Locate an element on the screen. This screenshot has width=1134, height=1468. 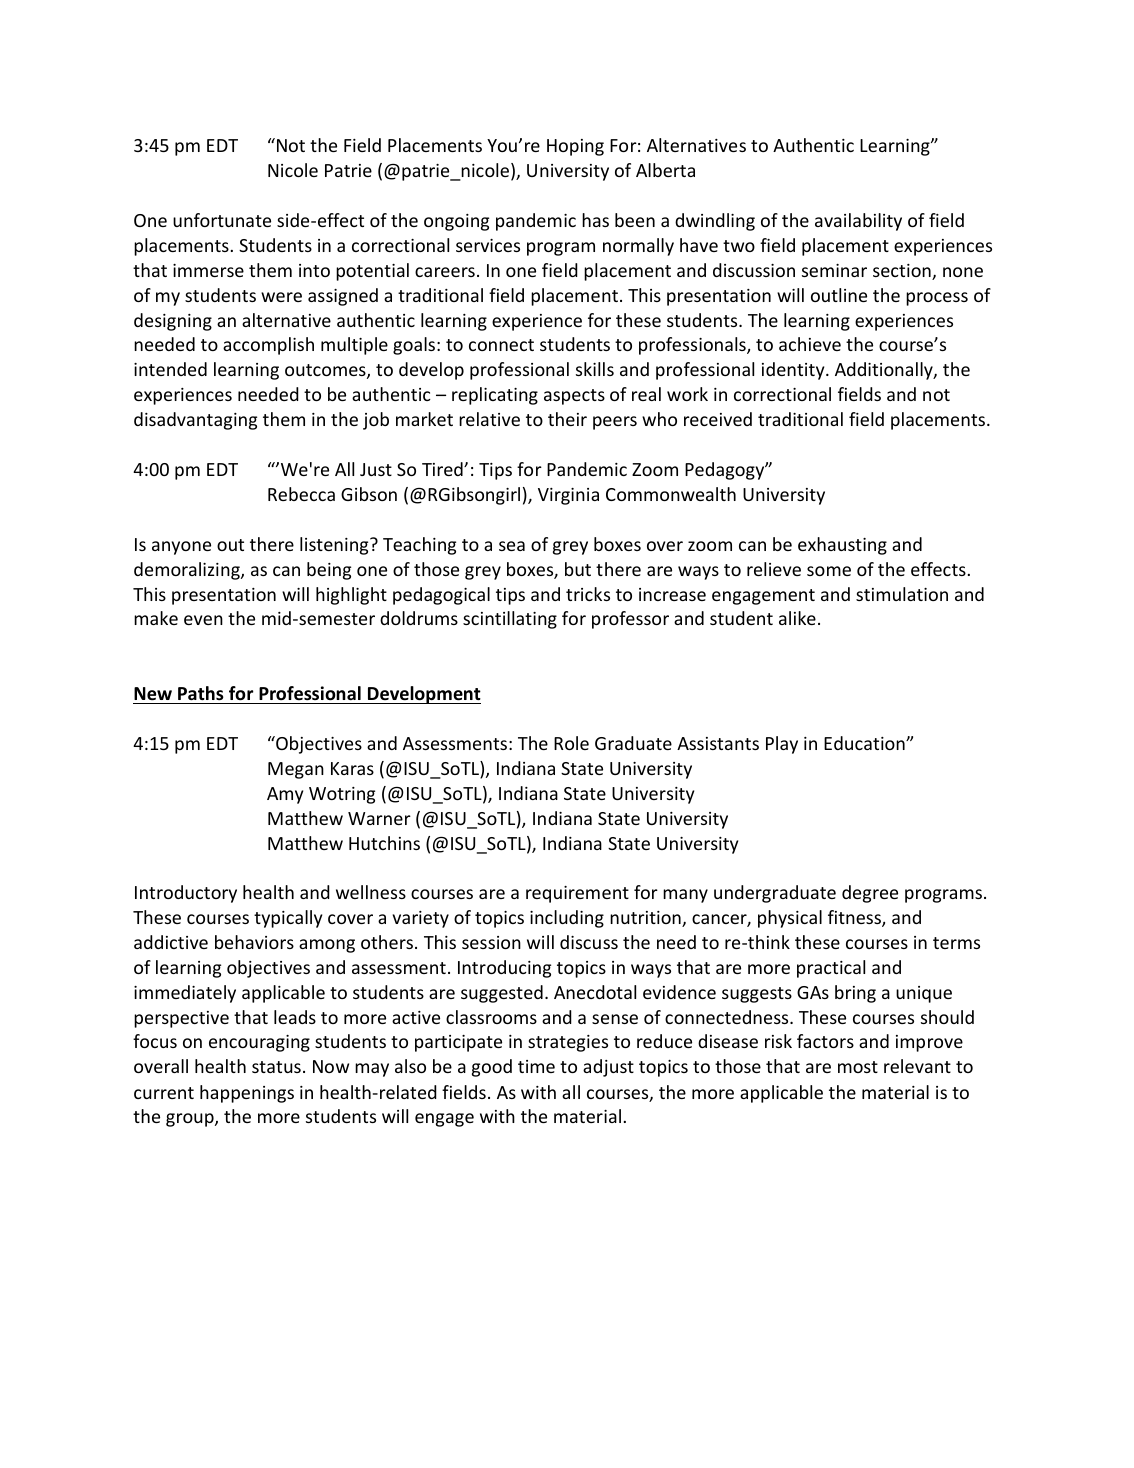
most is located at coordinates (858, 1067).
